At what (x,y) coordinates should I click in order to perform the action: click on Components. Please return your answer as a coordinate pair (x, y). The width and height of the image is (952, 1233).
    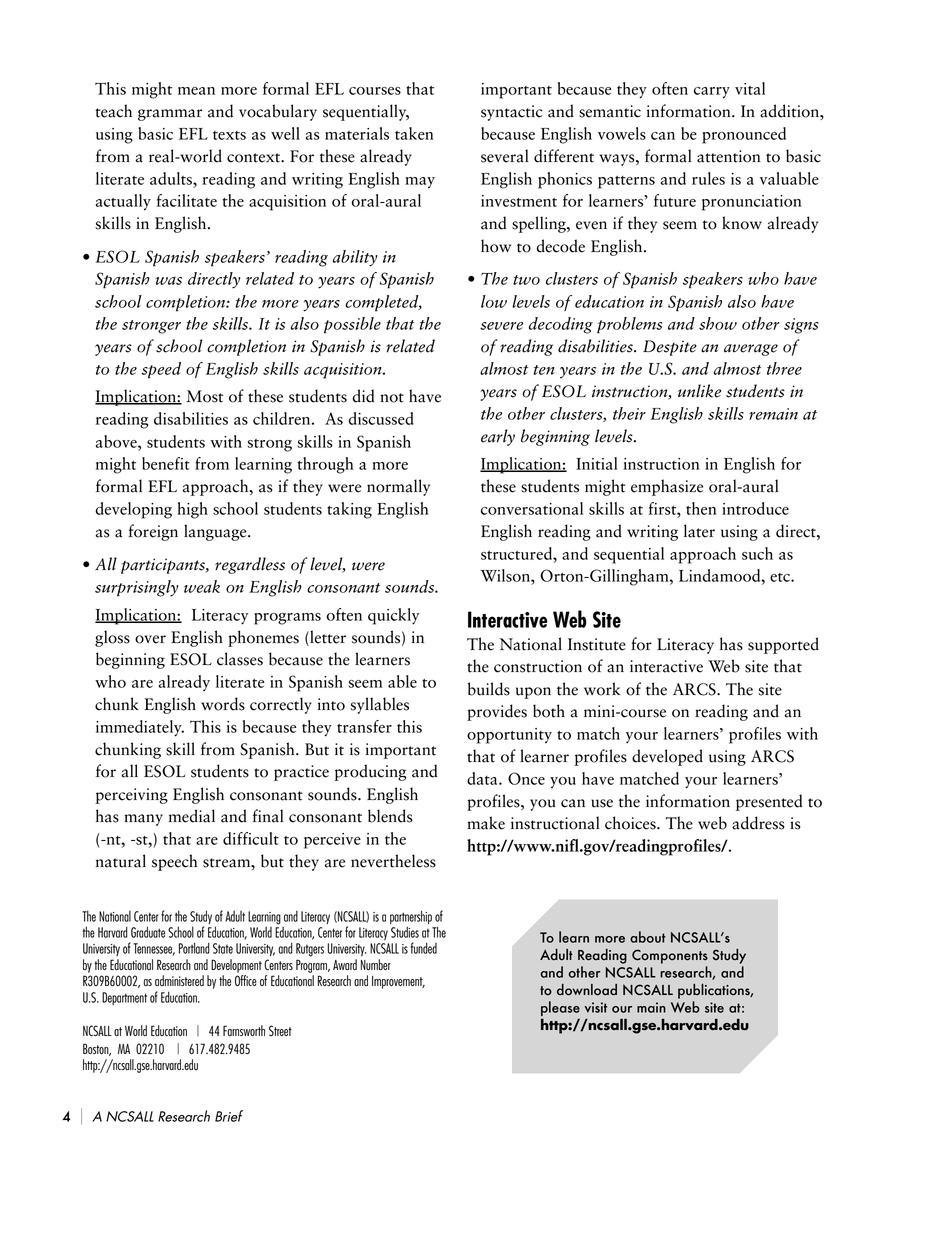
    Looking at the image, I should click on (670, 956).
